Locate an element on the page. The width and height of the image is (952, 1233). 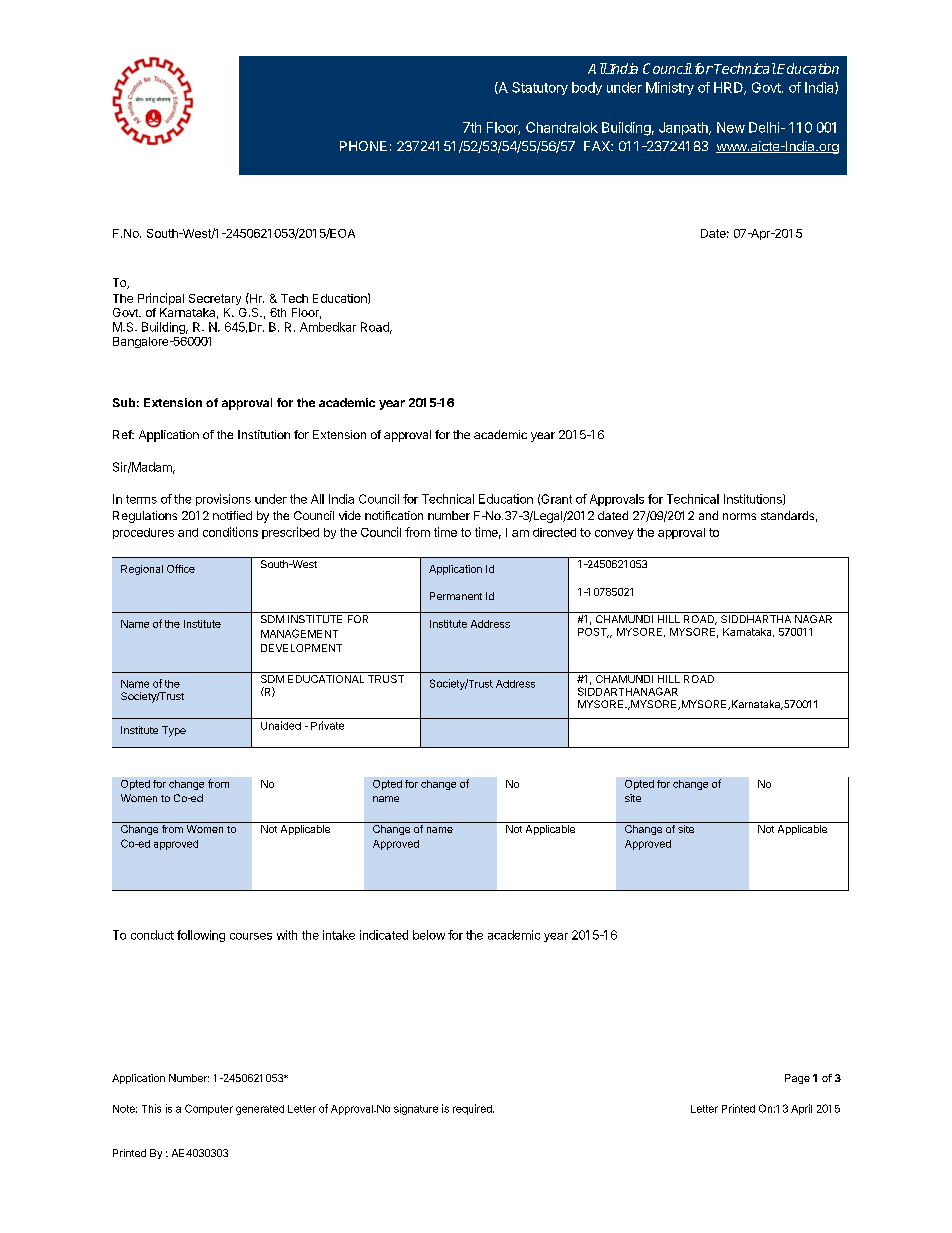
Permanent is located at coordinates (456, 596).
